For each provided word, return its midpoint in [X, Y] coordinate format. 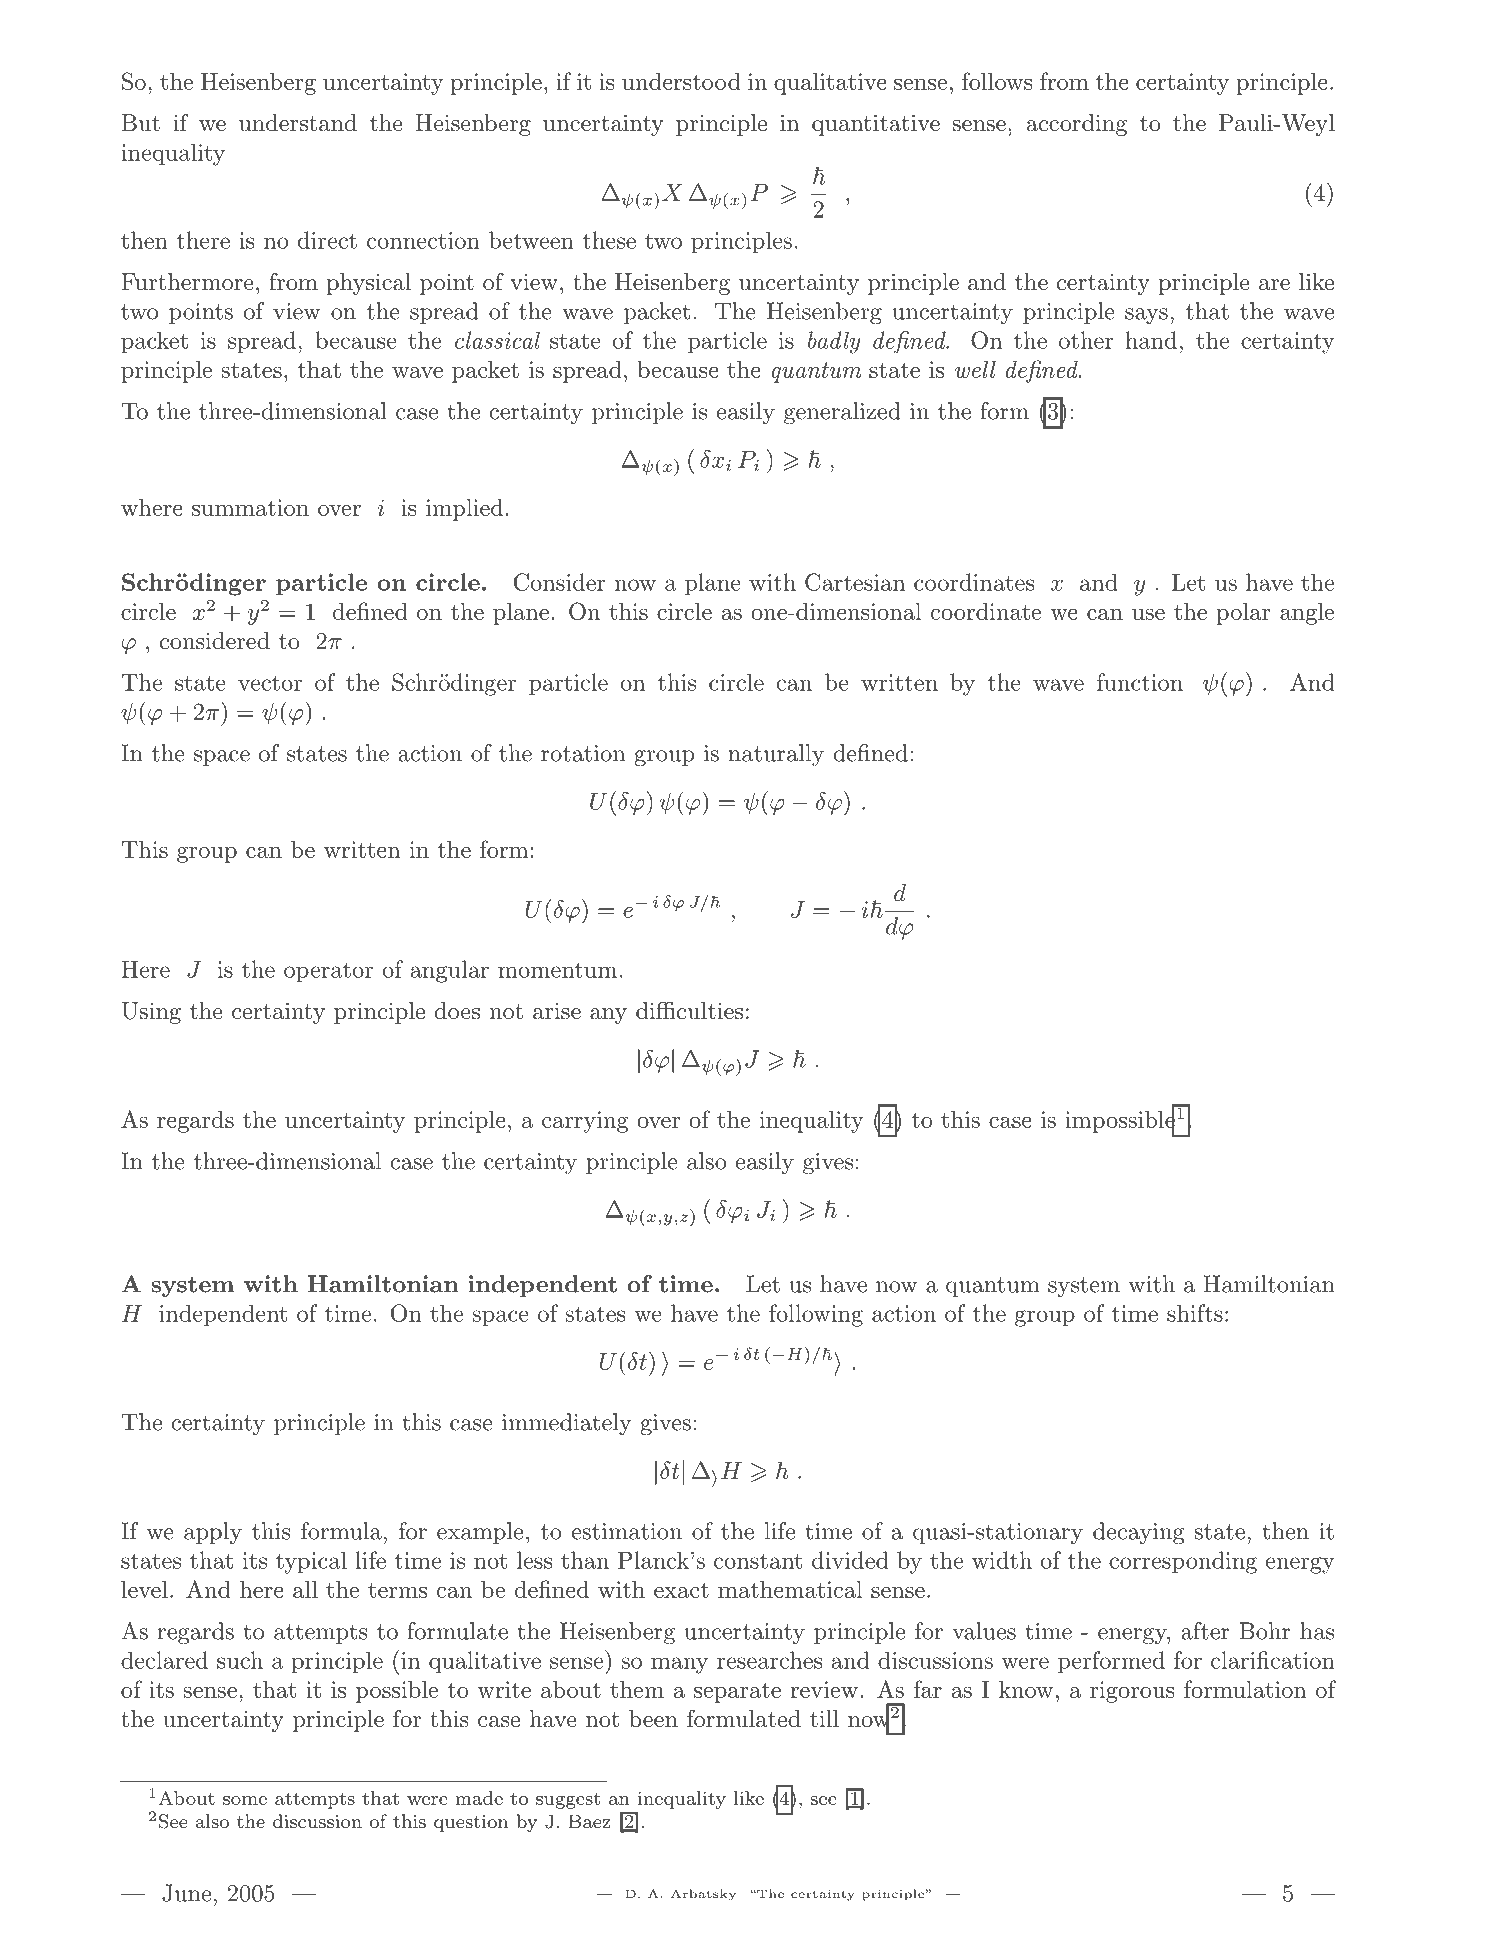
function [1140, 682]
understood [681, 81]
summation [250, 507]
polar [1243, 614]
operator [328, 972]
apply [213, 1533]
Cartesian [855, 582]
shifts [1195, 1313]
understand [298, 123]
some [245, 1800]
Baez [589, 1821]
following [816, 1315]
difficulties [689, 1011]
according [1077, 125]
